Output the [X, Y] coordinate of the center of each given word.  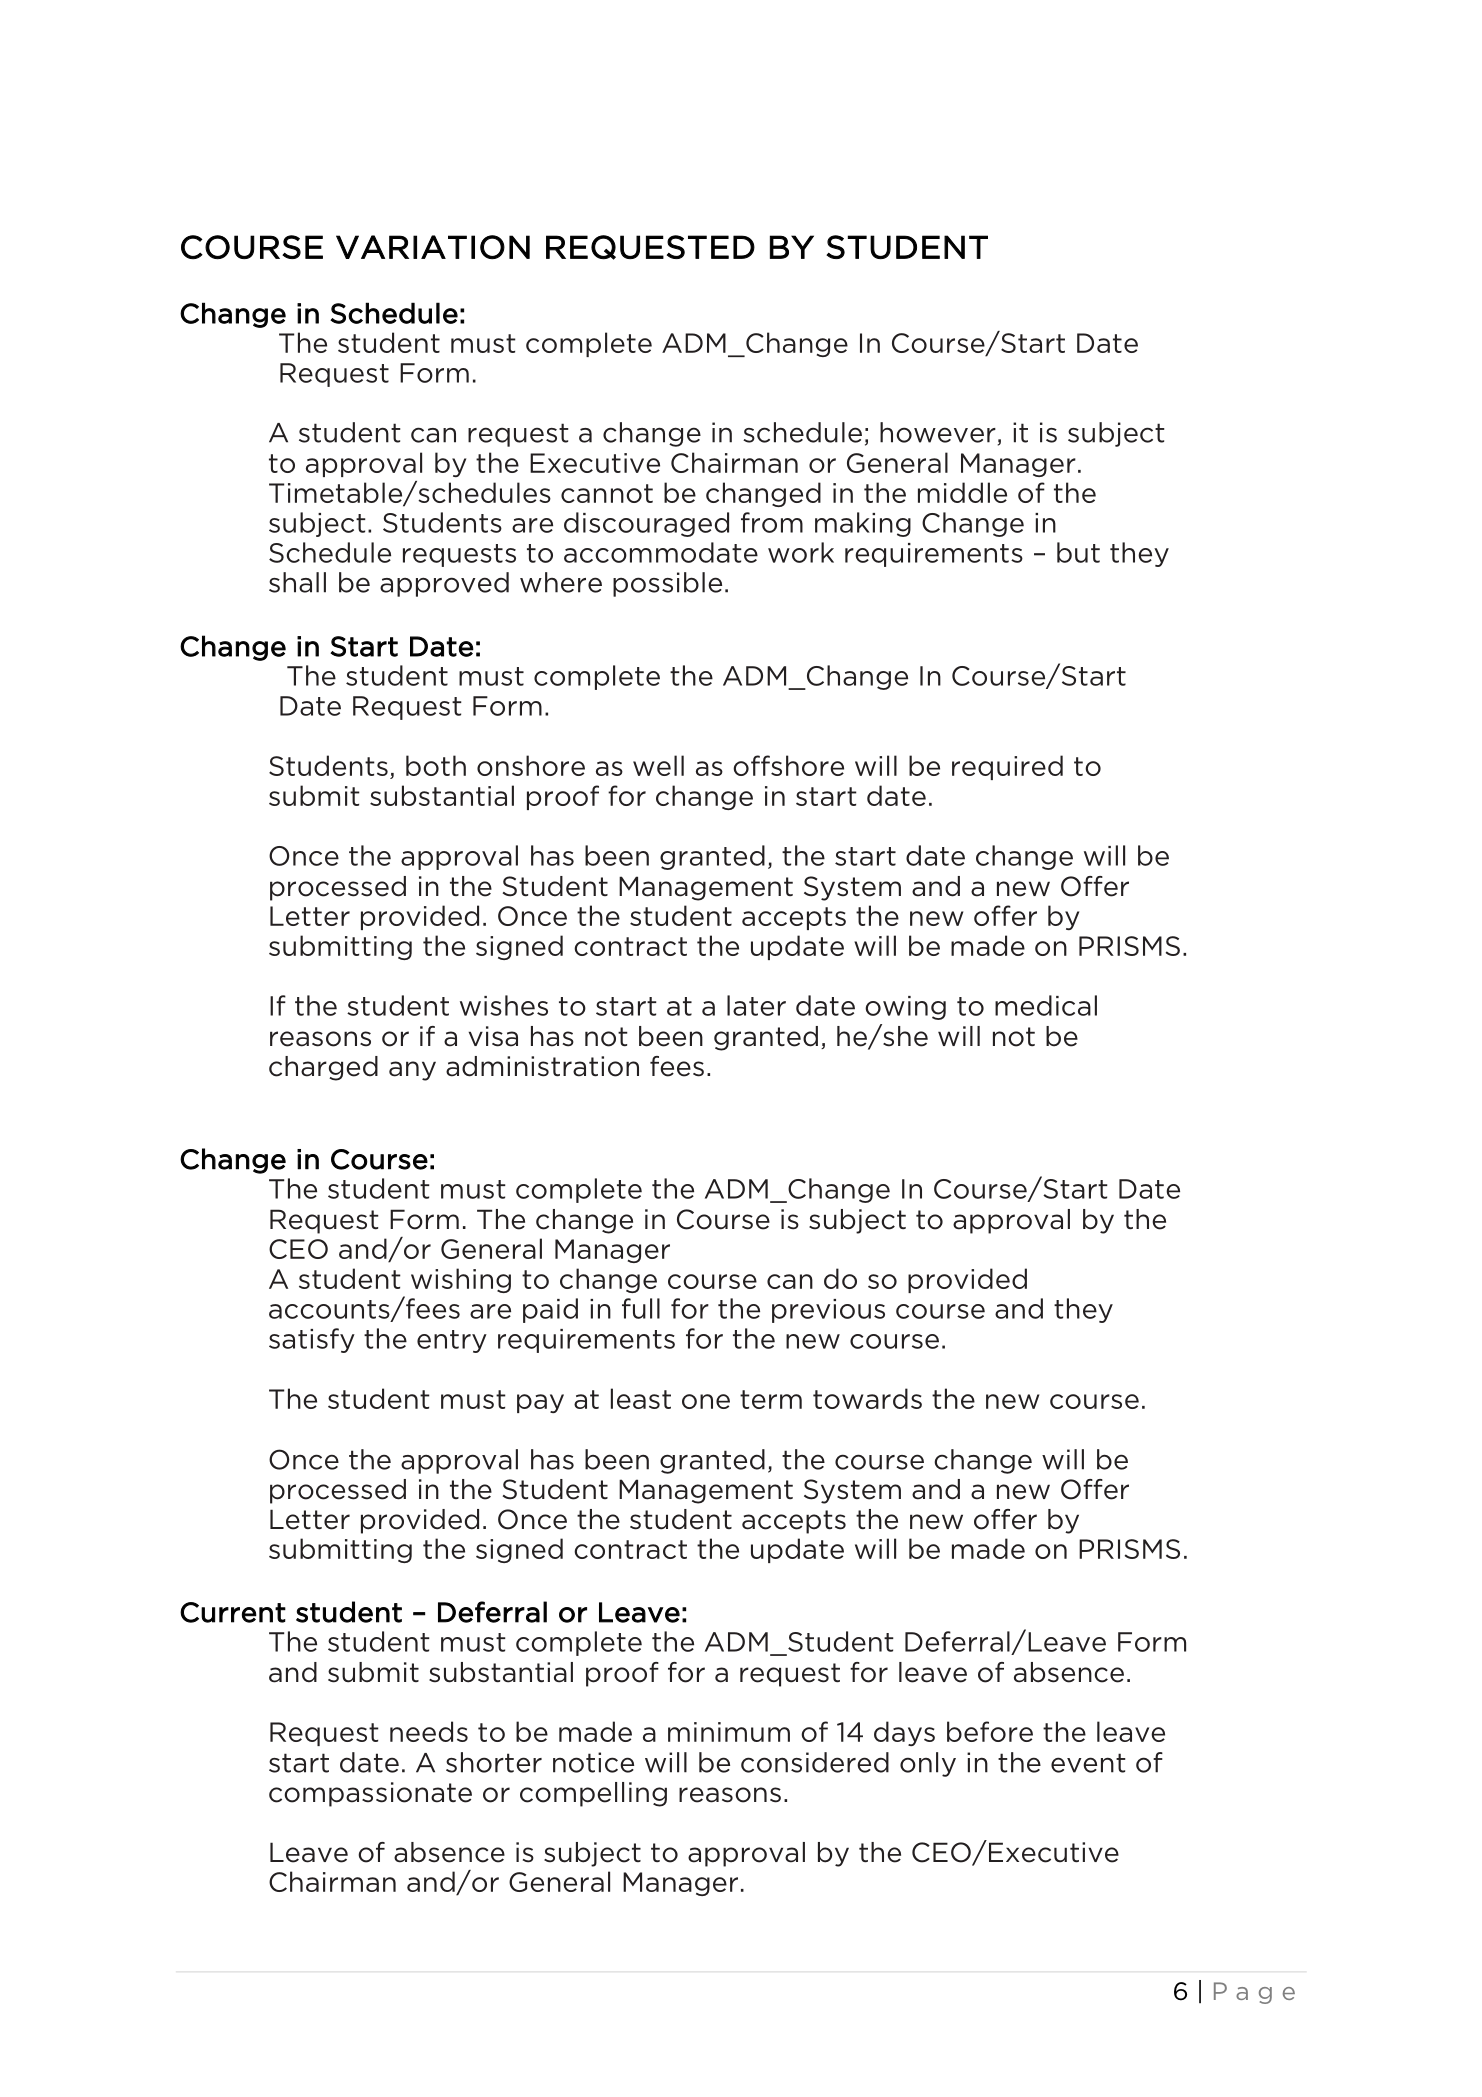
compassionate [370, 1794]
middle [962, 492]
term [771, 1399]
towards [867, 1398]
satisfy [312, 1340]
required [1007, 767]
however [938, 432]
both [436, 765]
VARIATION [433, 247]
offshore [788, 765]
